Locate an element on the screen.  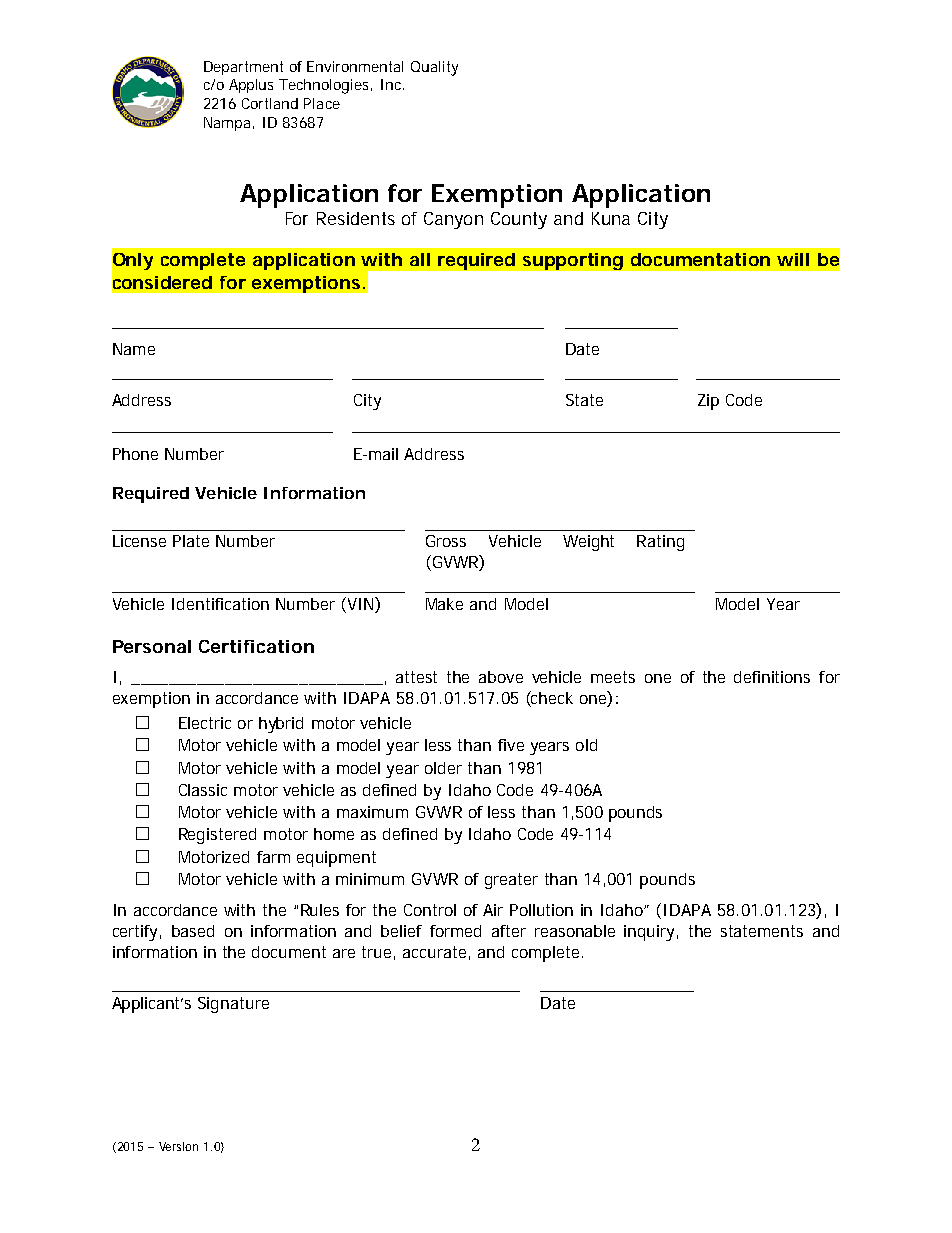
Rating is located at coordinates (660, 543).
